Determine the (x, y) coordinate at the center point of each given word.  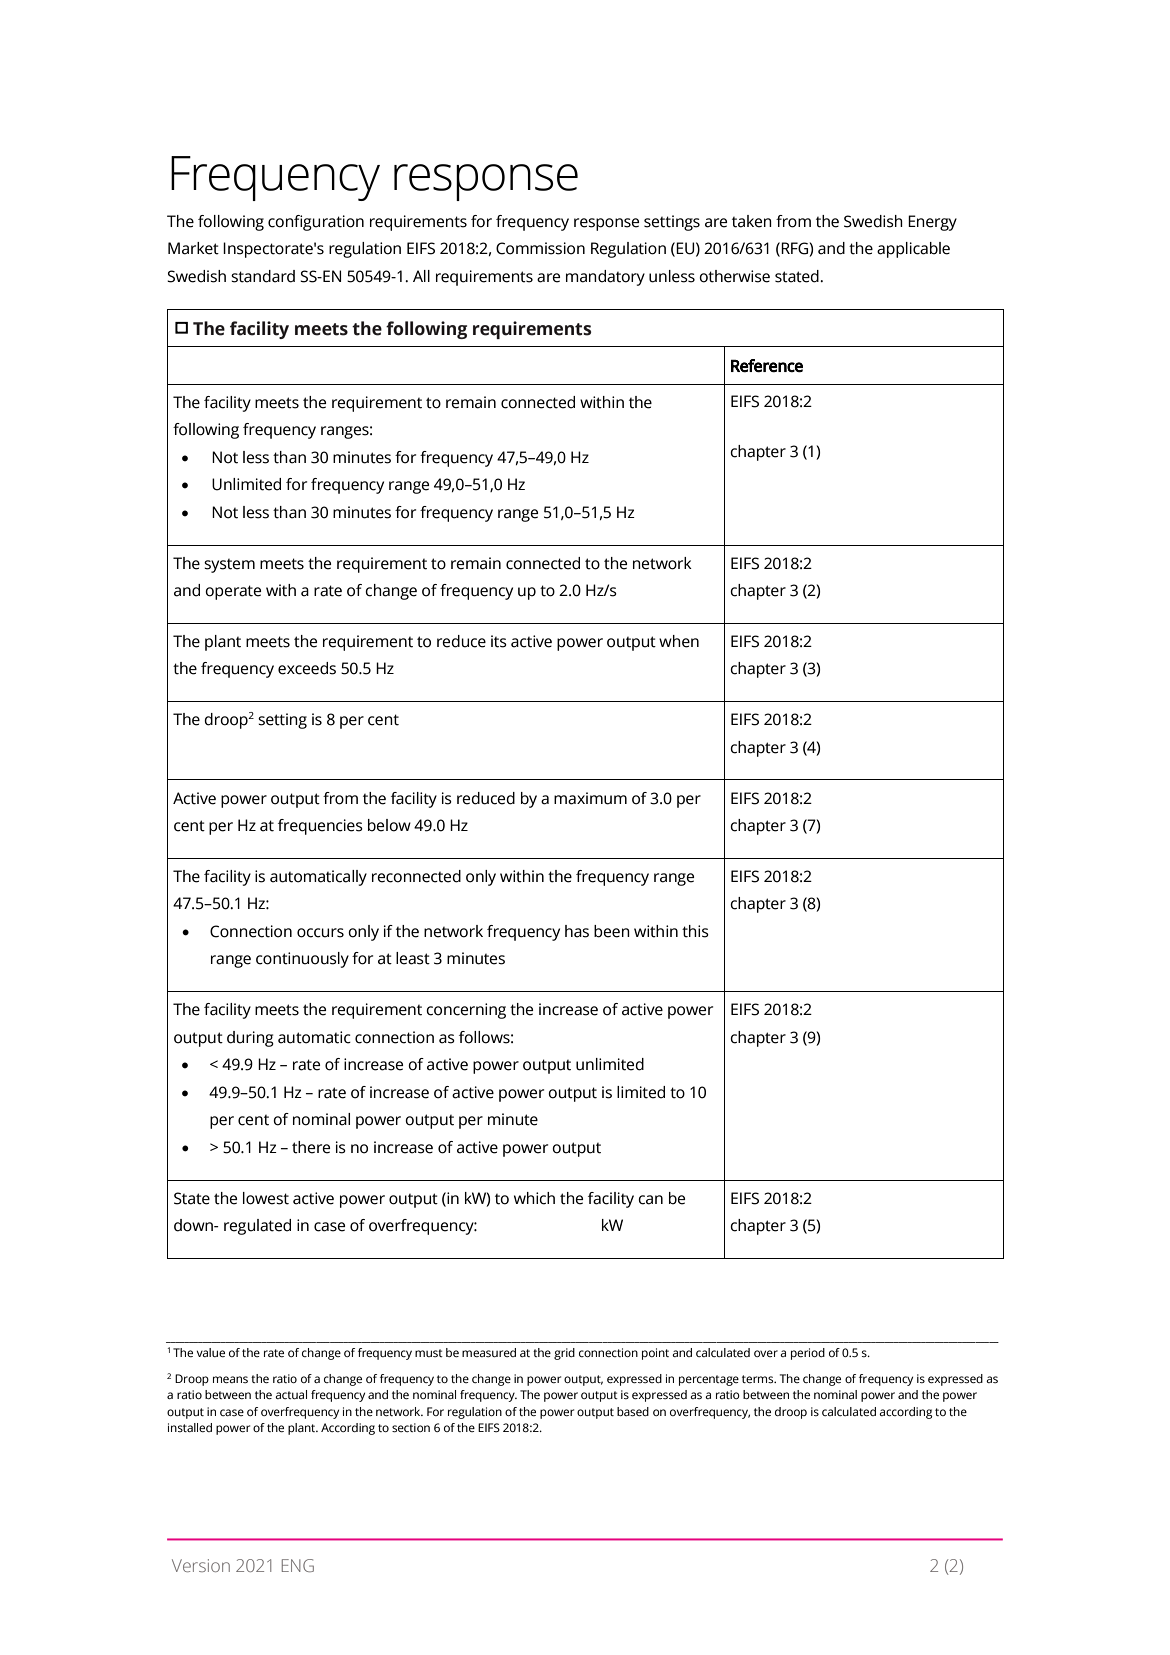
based (633, 1412)
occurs (320, 933)
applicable (913, 250)
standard (263, 276)
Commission (540, 248)
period (808, 1354)
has (577, 931)
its (499, 641)
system (229, 566)
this (695, 931)
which (534, 1198)
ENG (298, 1565)
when (679, 641)
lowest (266, 1198)
